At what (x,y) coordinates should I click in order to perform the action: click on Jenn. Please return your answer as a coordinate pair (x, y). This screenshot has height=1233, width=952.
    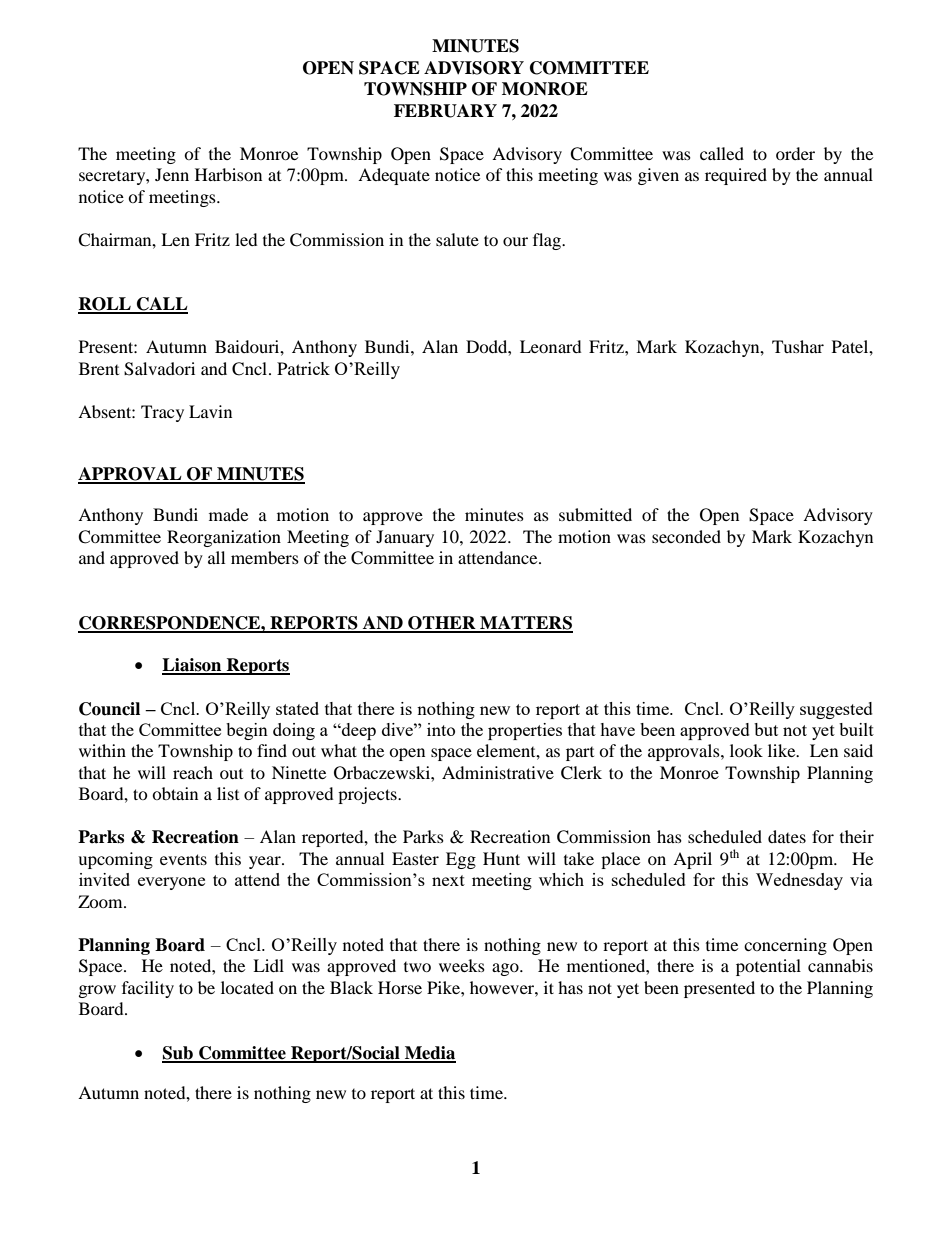
    Looking at the image, I should click on (172, 174).
